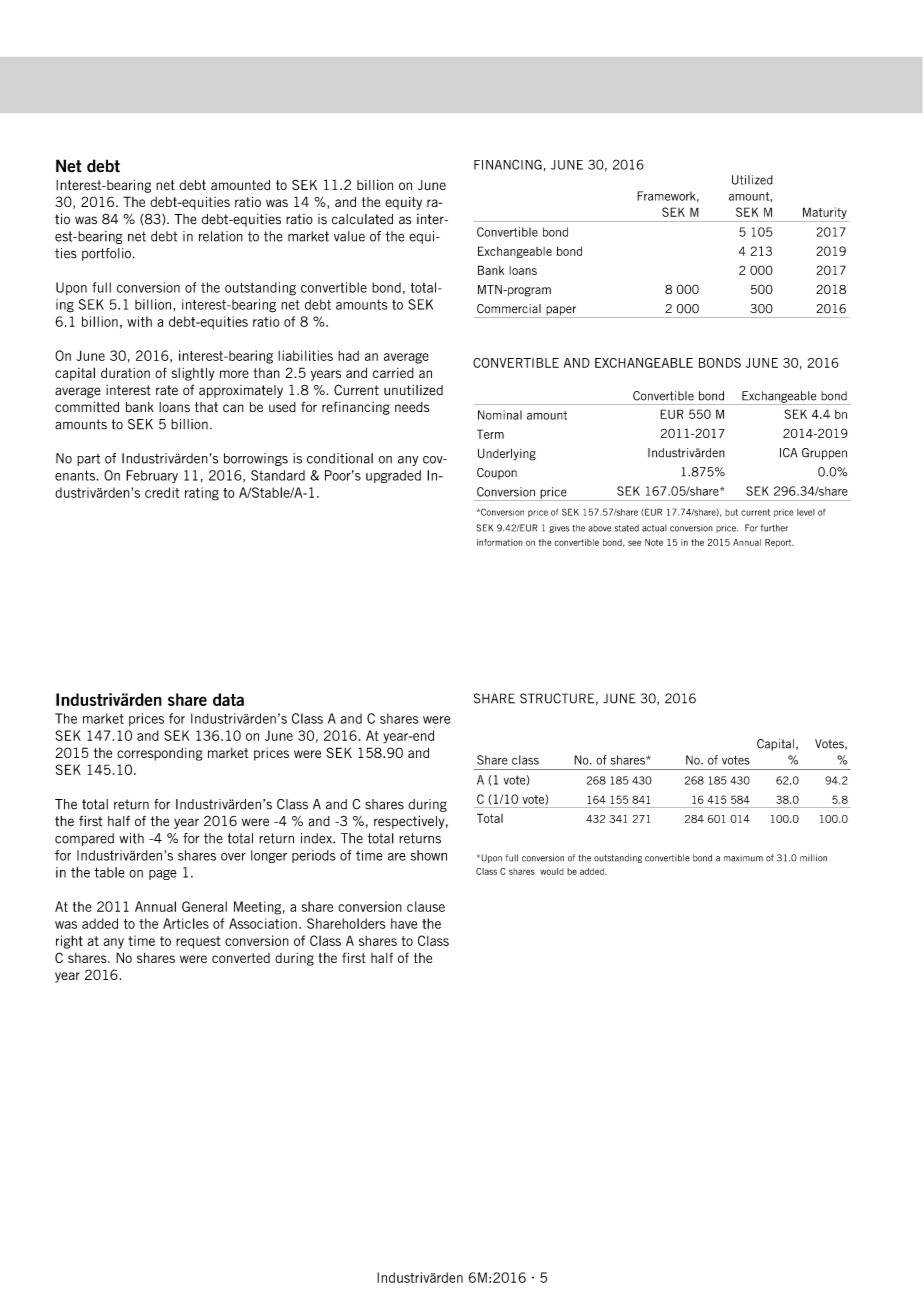 This page has width=924, height=1308. Describe the element at coordinates (167, 390) in the page. I see `rate` at that location.
